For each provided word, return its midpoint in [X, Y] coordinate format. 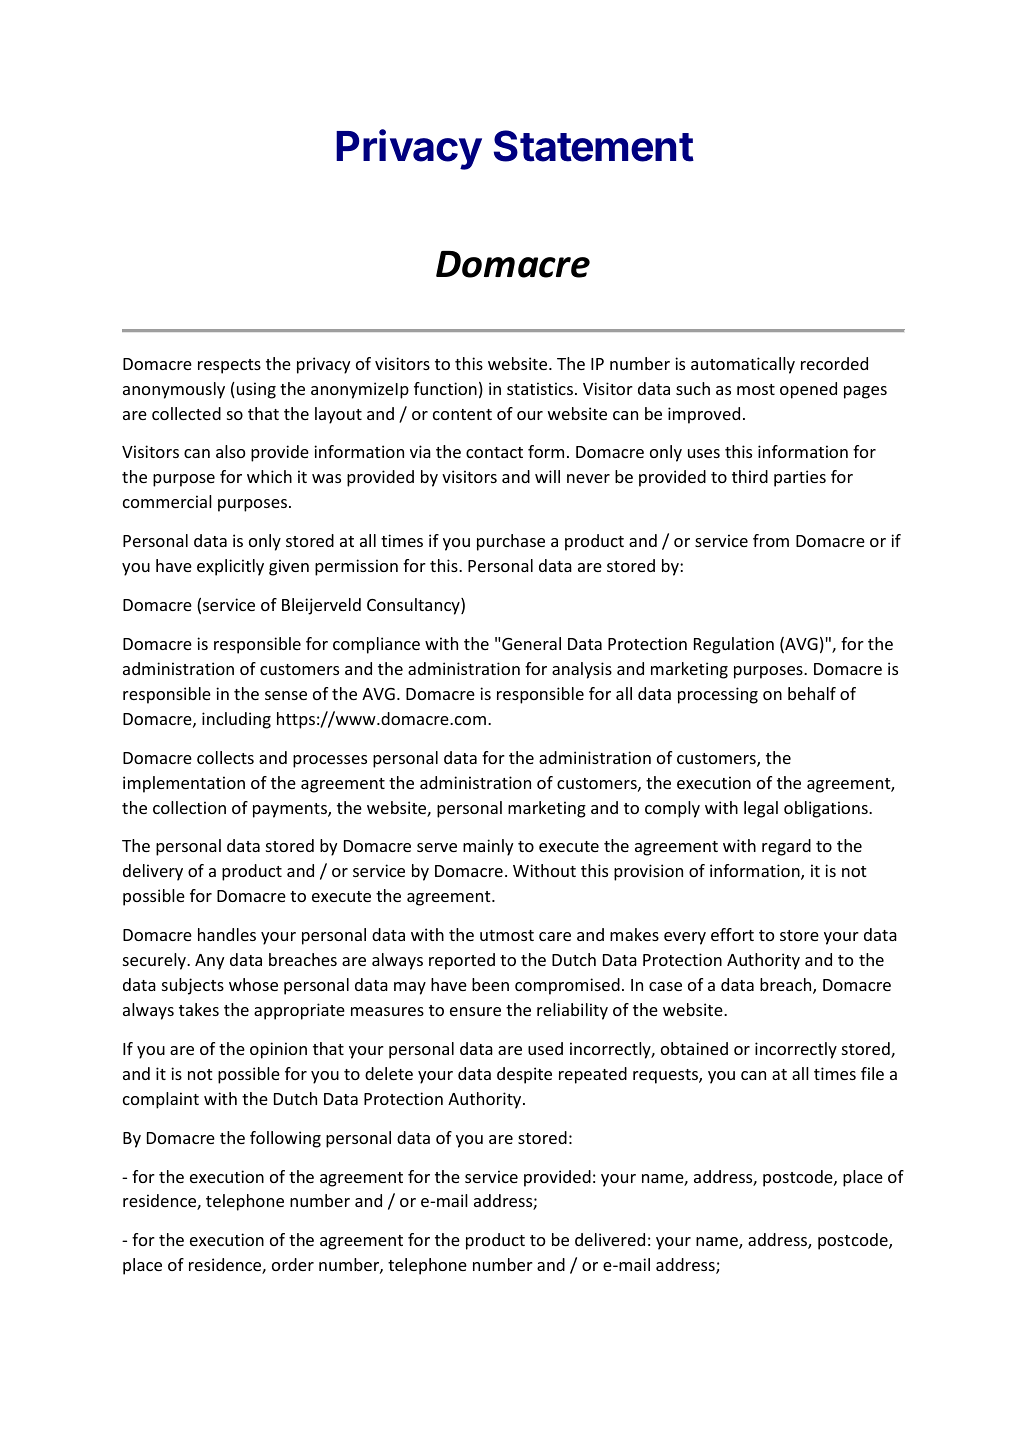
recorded [834, 363]
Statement [594, 146]
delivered [610, 1239]
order [293, 1264]
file [872, 1073]
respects [229, 366]
